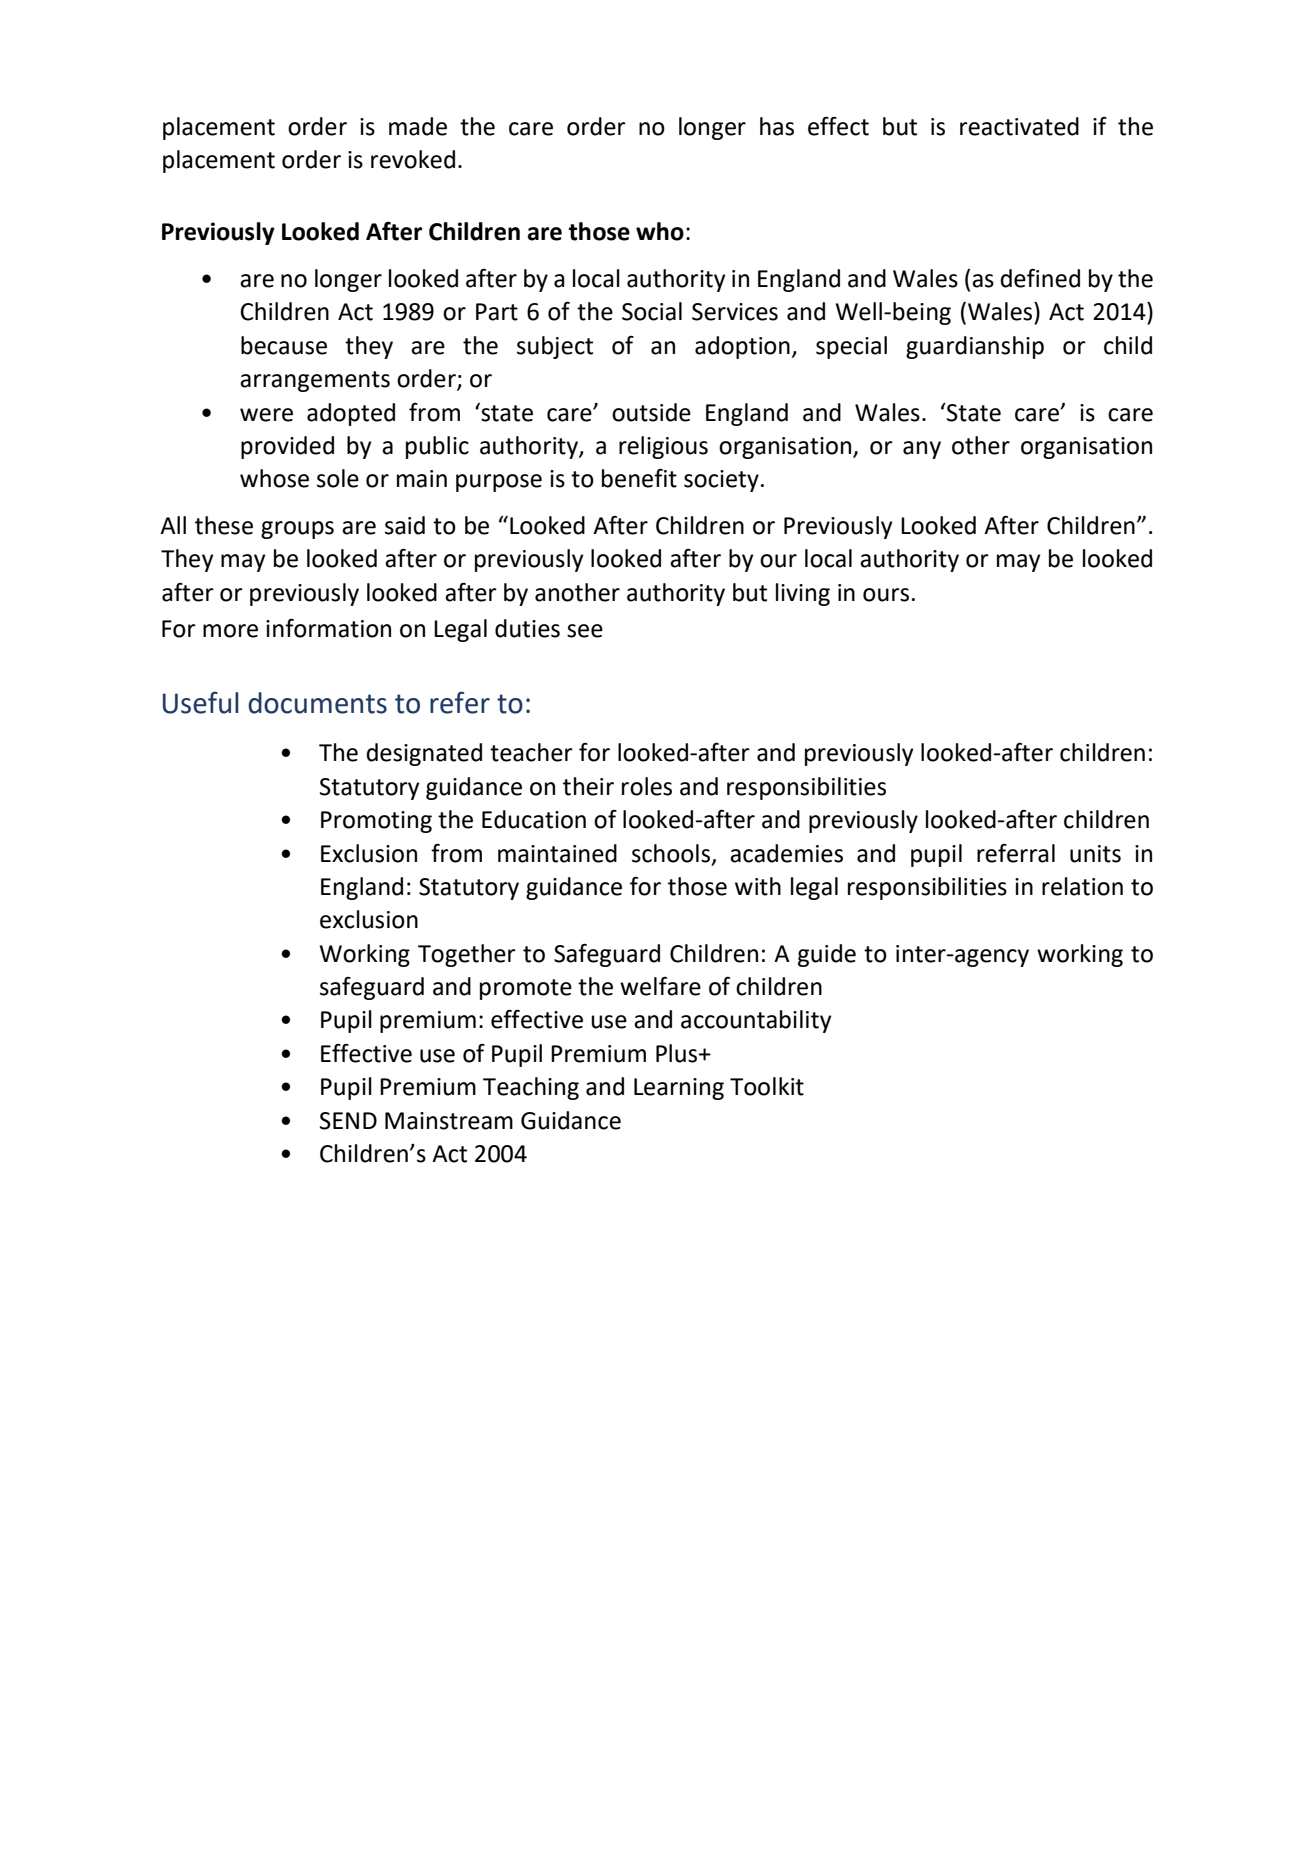 This screenshot has width=1313, height=1857. I want to click on ours, so click(886, 595).
